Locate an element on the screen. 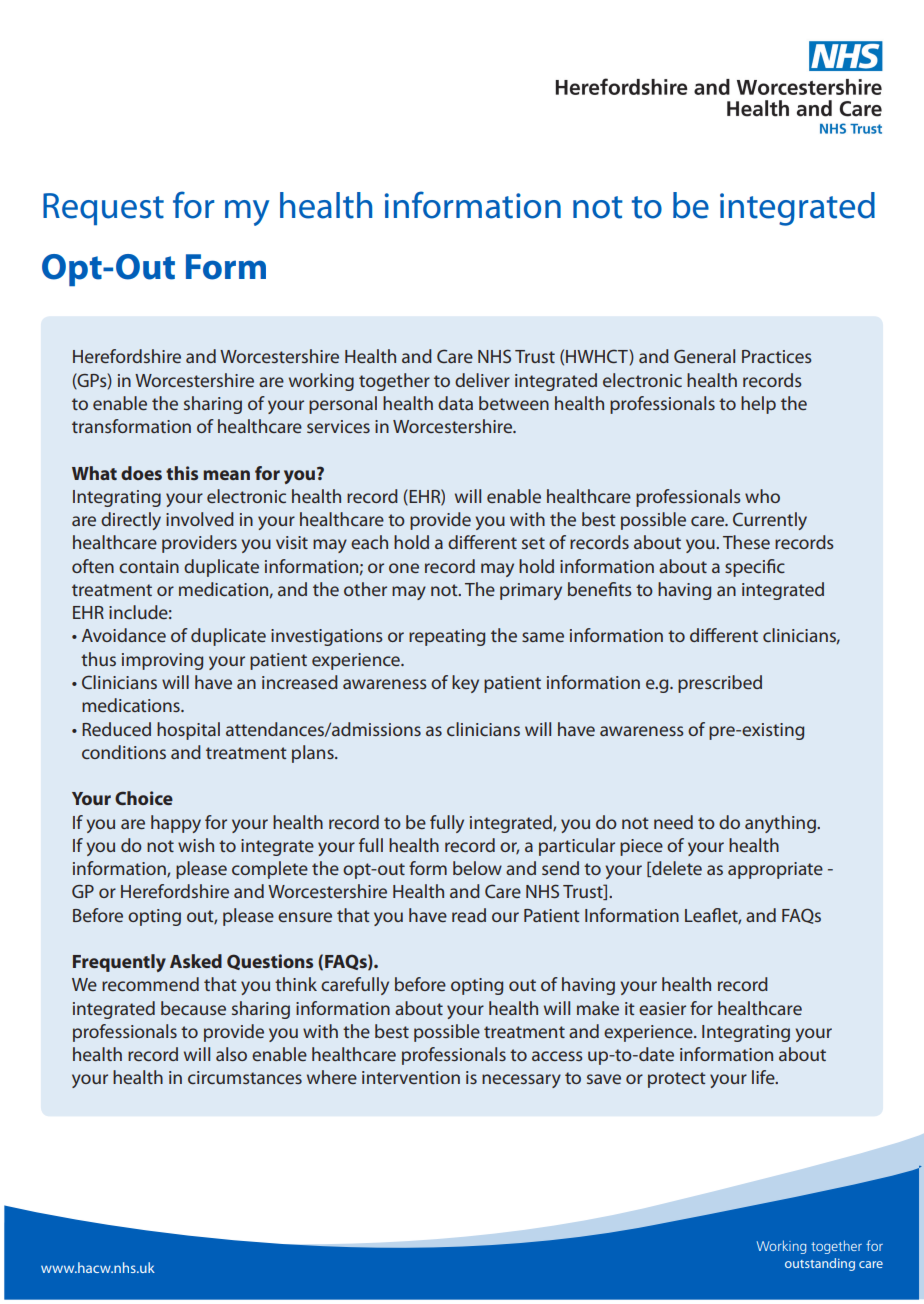 The height and width of the screenshot is (1304, 924). deliver is located at coordinates (482, 380).
